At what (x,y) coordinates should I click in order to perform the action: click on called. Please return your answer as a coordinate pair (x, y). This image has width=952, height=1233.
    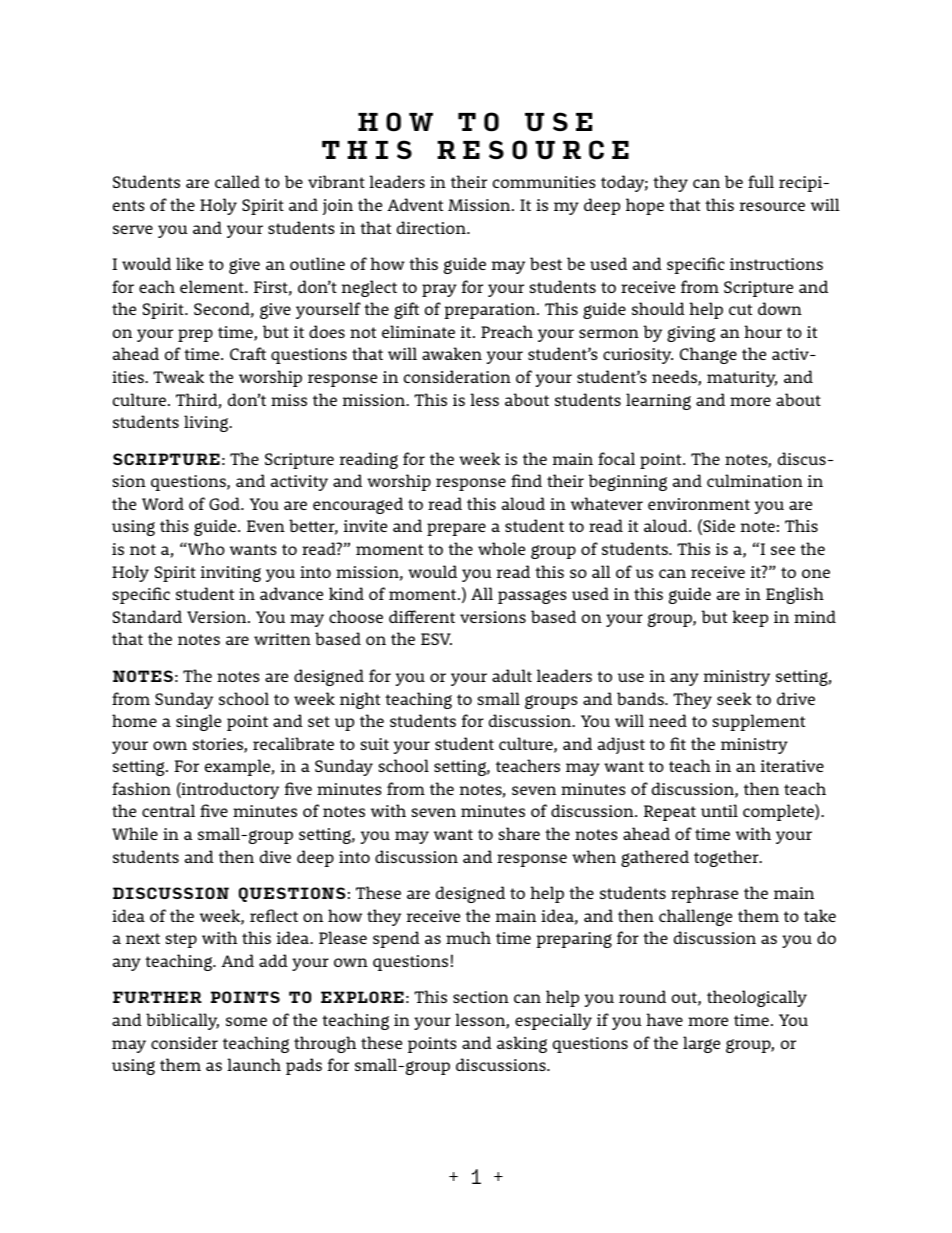
    Looking at the image, I should click on (237, 181).
